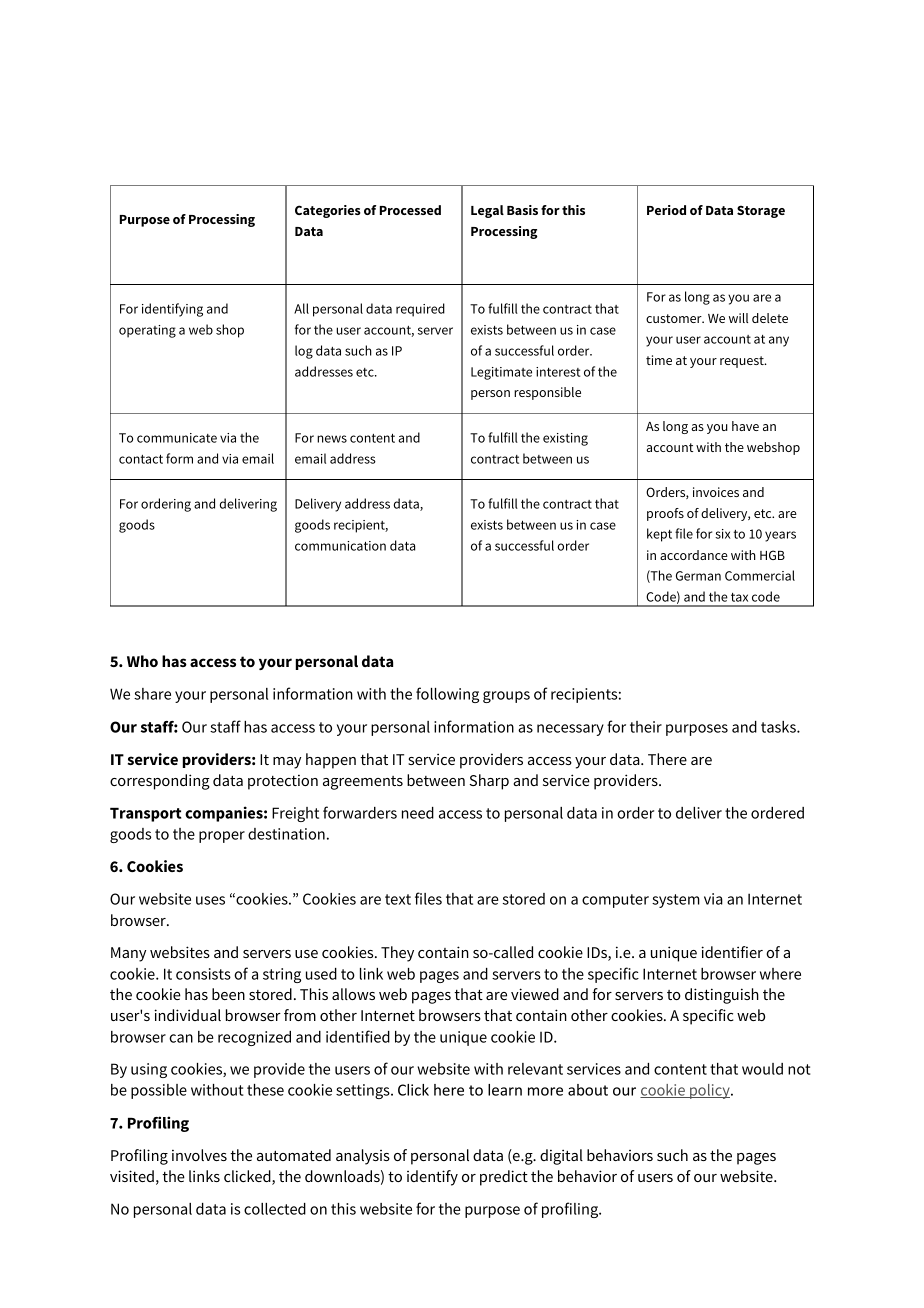  Describe the element at coordinates (199, 1155) in the page. I see `involves` at that location.
